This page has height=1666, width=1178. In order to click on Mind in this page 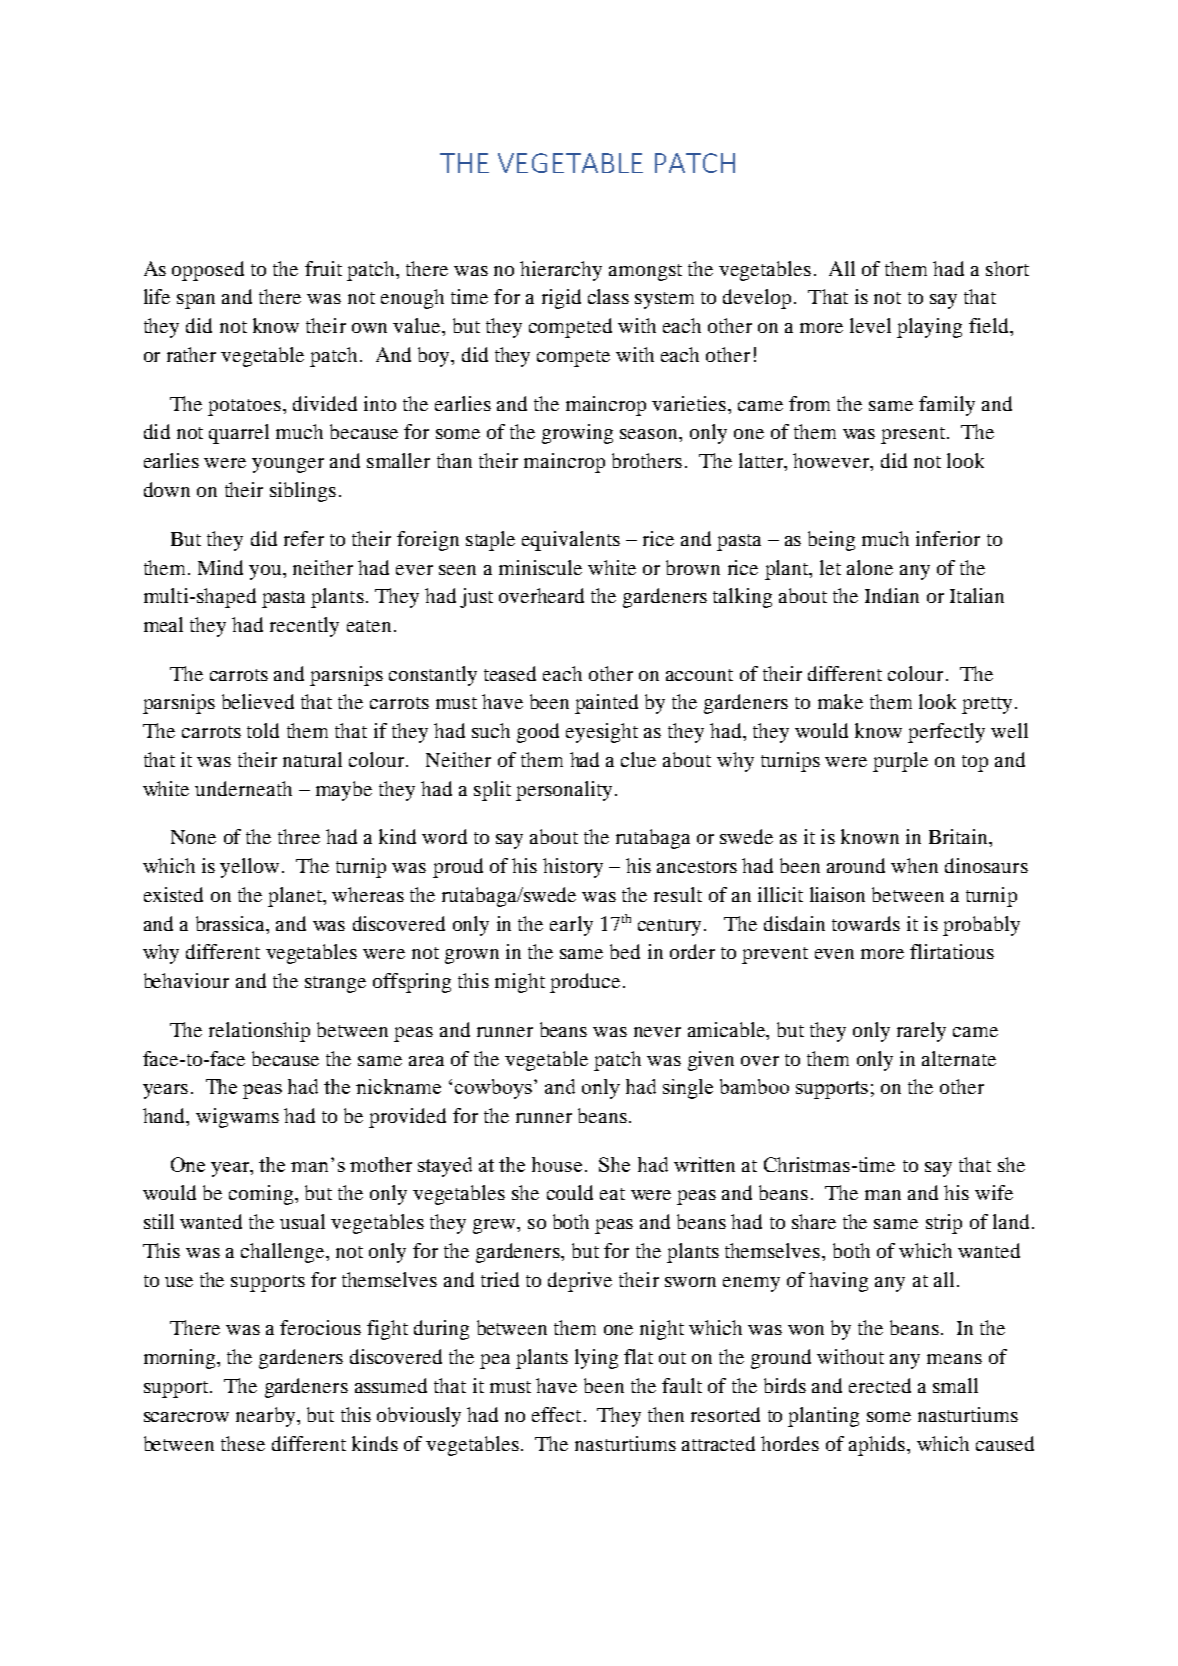, I will do `click(220, 567)`.
